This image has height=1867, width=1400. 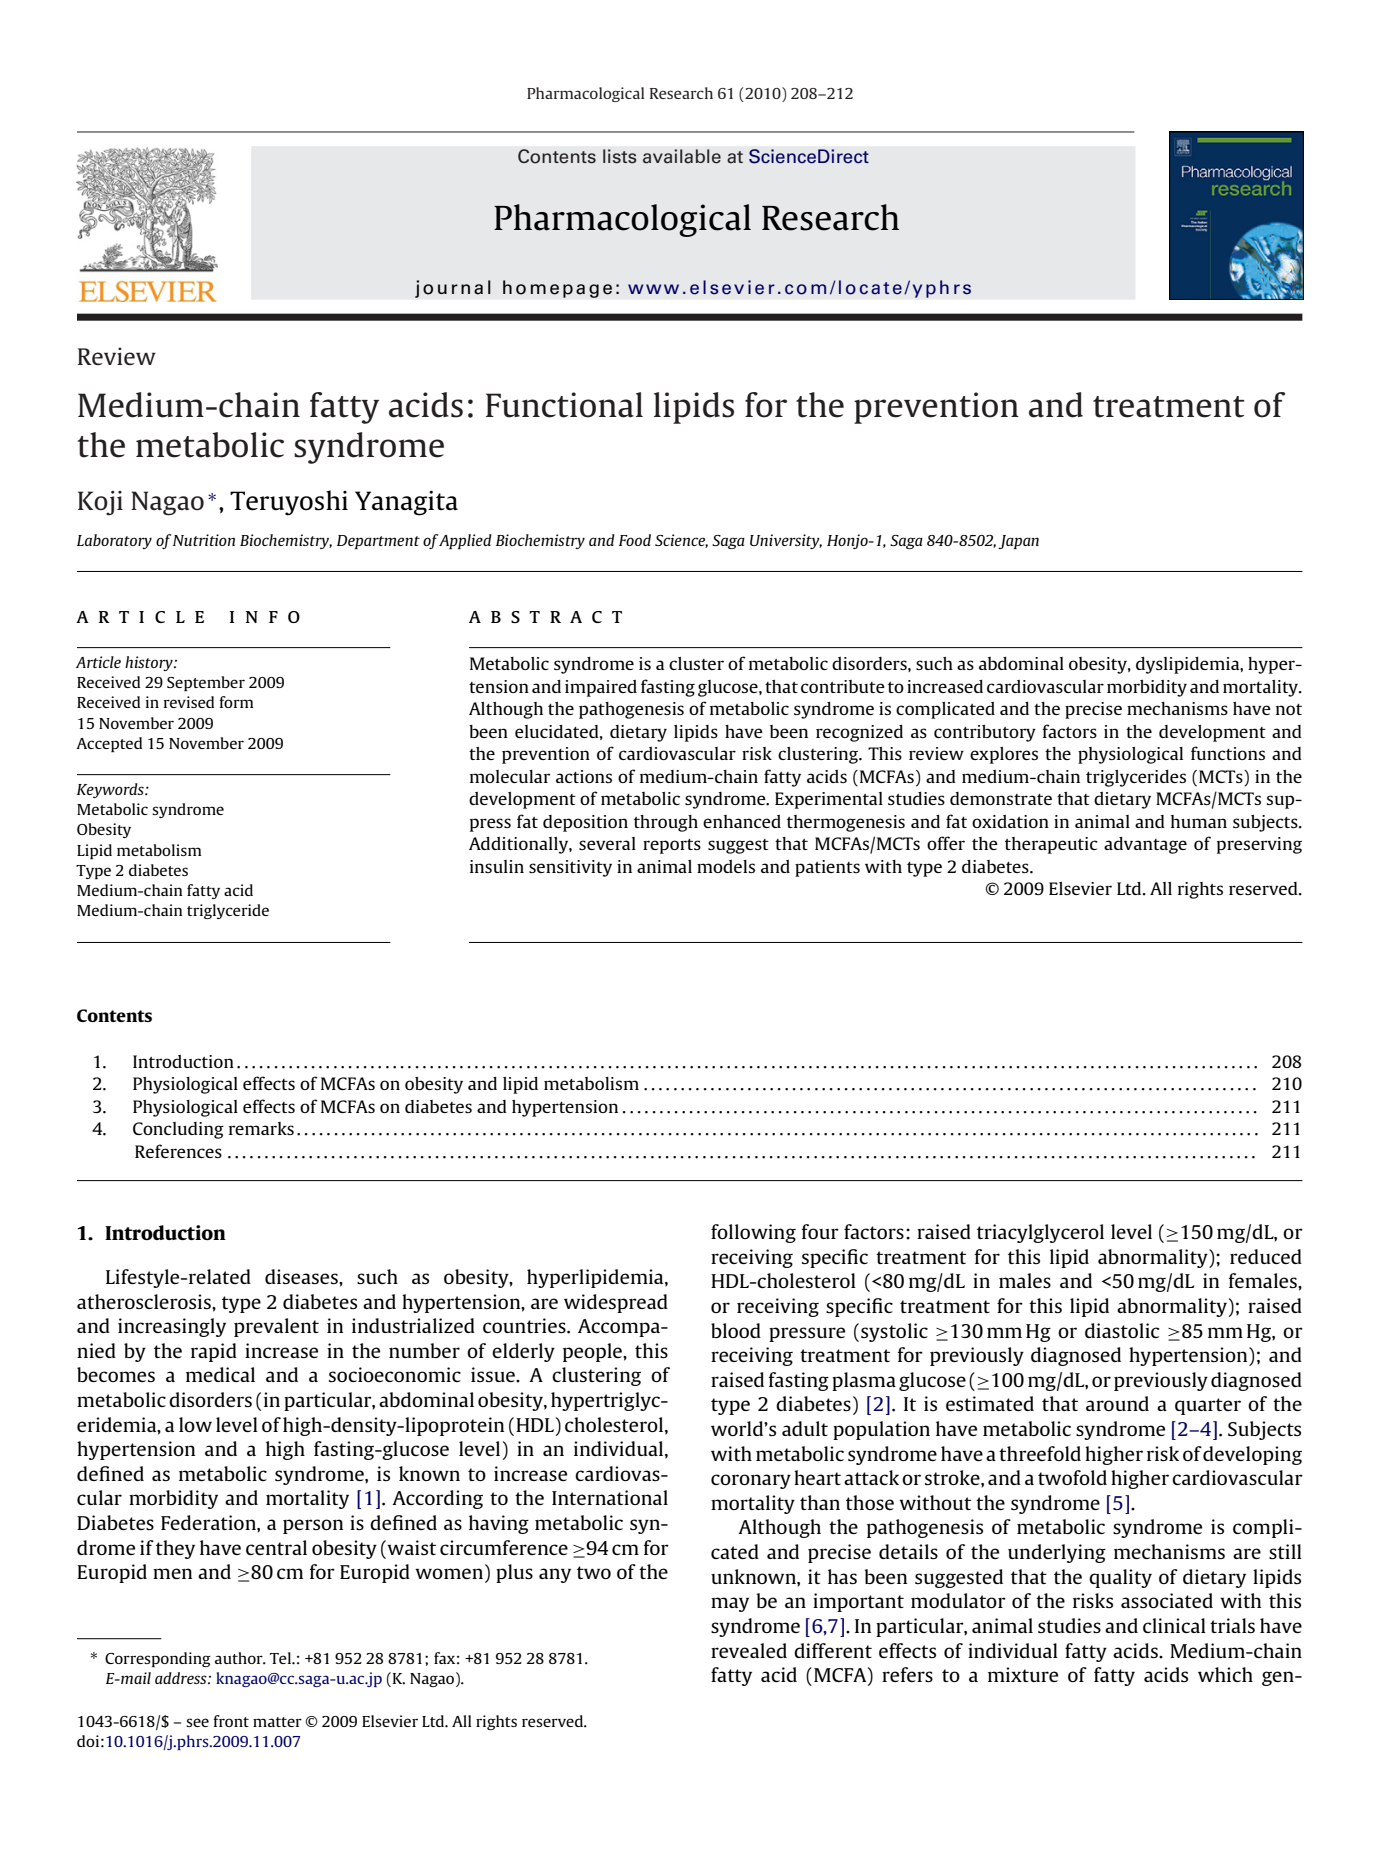 I want to click on following, so click(x=753, y=1233).
